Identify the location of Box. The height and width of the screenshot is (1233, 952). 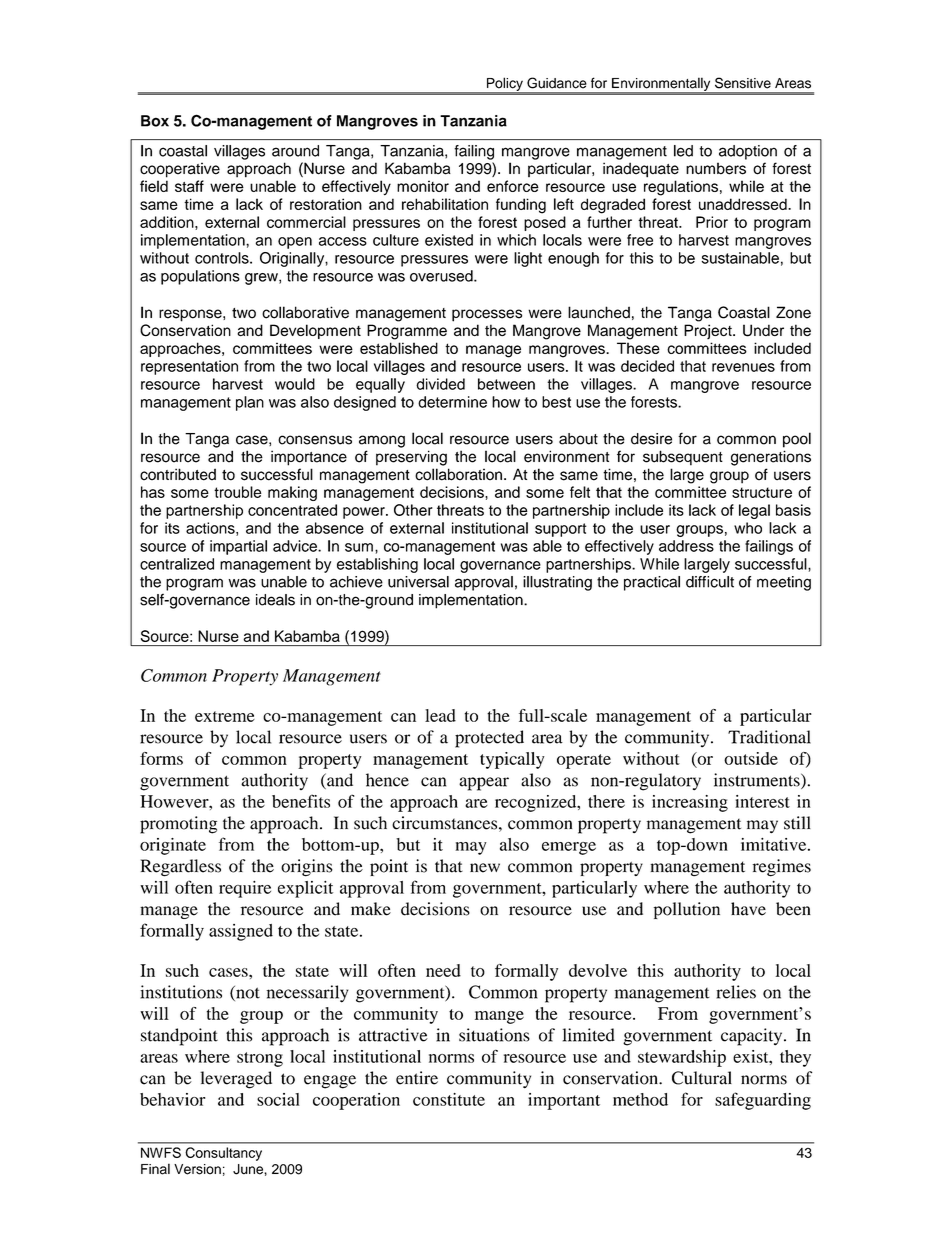
(155, 121).
